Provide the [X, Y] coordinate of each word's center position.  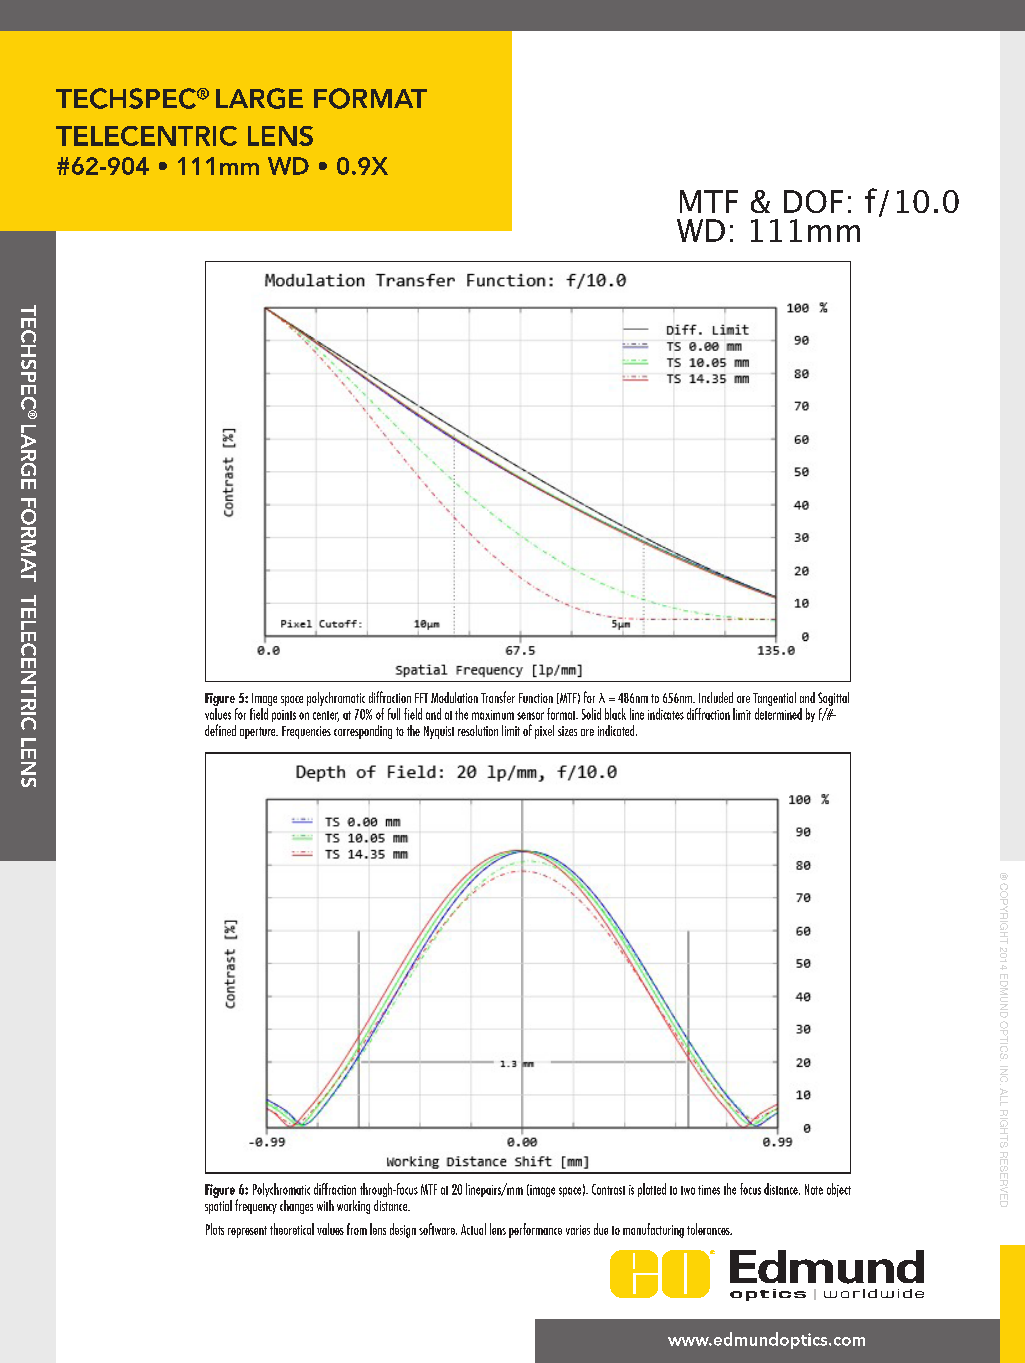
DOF [813, 201]
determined [778, 714]
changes [296, 1207]
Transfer [498, 697]
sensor [530, 716]
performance [535, 1230]
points [284, 716]
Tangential [774, 699]
